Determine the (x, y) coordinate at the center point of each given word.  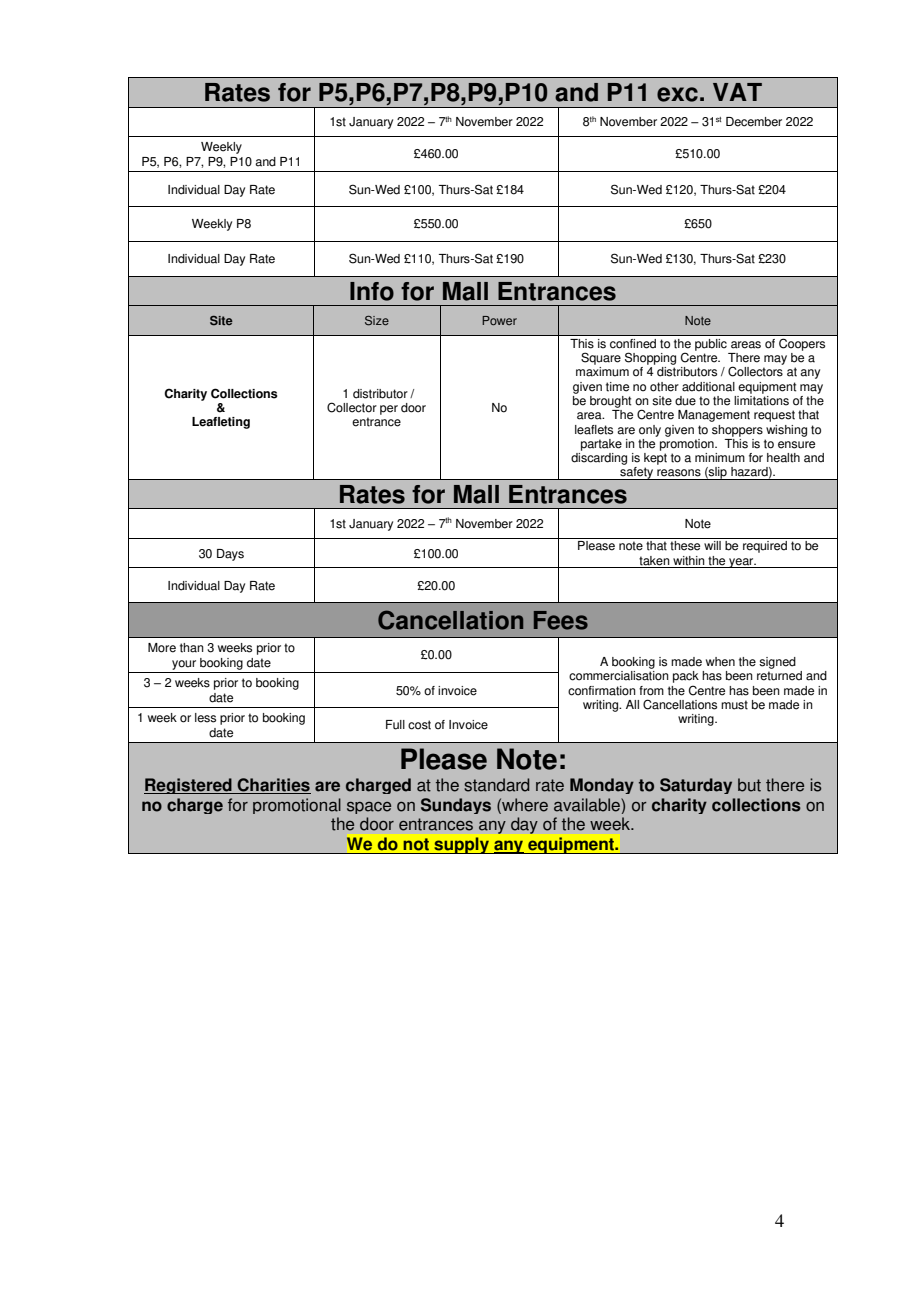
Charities (273, 786)
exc (677, 94)
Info (372, 291)
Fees (561, 620)
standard (497, 785)
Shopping (650, 358)
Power (499, 320)
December (754, 122)
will (712, 545)
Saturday (696, 786)
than (192, 648)
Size (377, 321)
